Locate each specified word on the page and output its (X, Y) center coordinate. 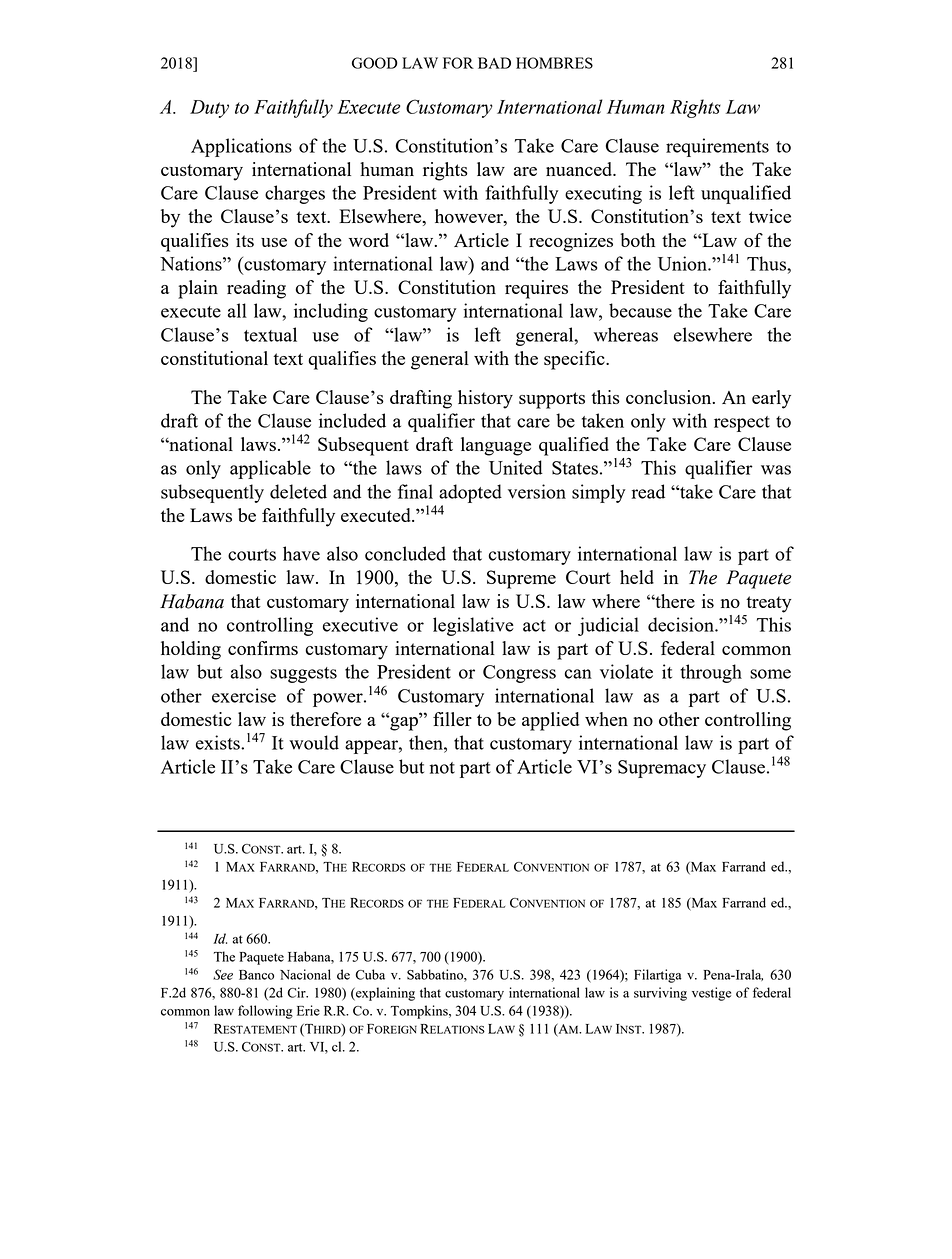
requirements (717, 147)
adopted (470, 493)
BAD (494, 63)
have (301, 553)
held (637, 577)
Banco (256, 975)
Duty (209, 109)
